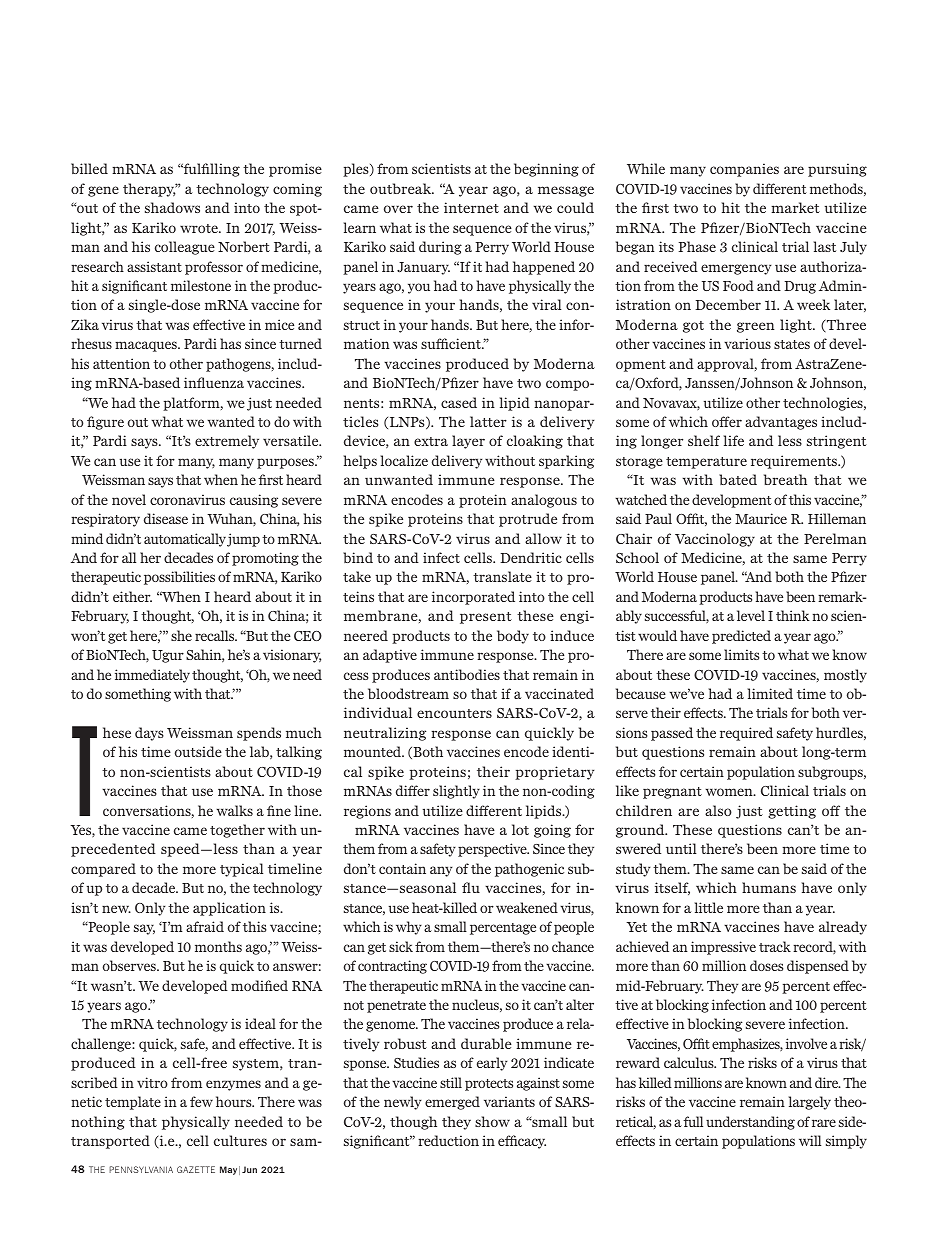 The height and width of the image is (1237, 952). What do you see at coordinates (152, 676) in the image?
I see `immediately` at bounding box center [152, 676].
